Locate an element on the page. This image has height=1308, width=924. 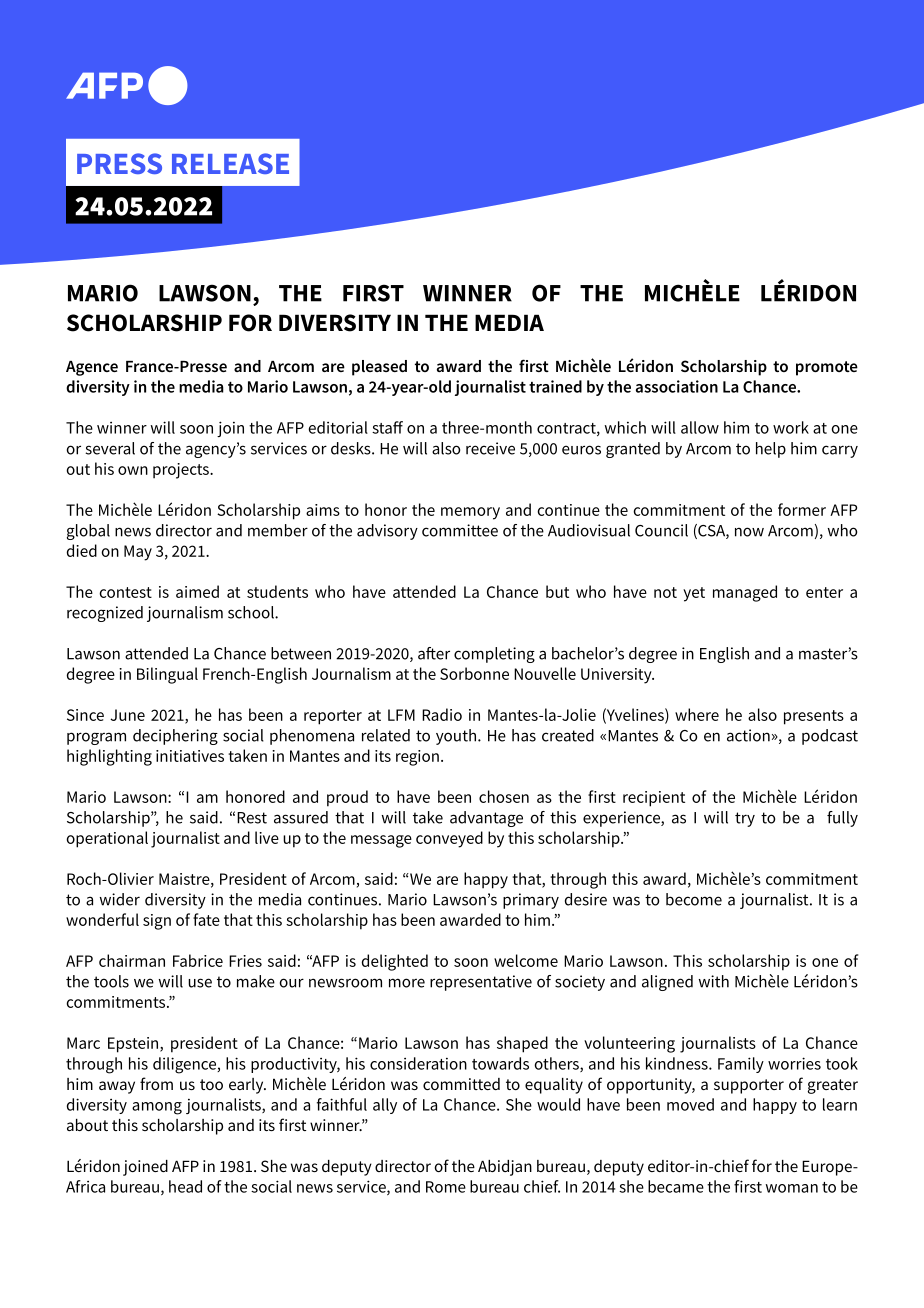
pleased is located at coordinates (379, 368).
